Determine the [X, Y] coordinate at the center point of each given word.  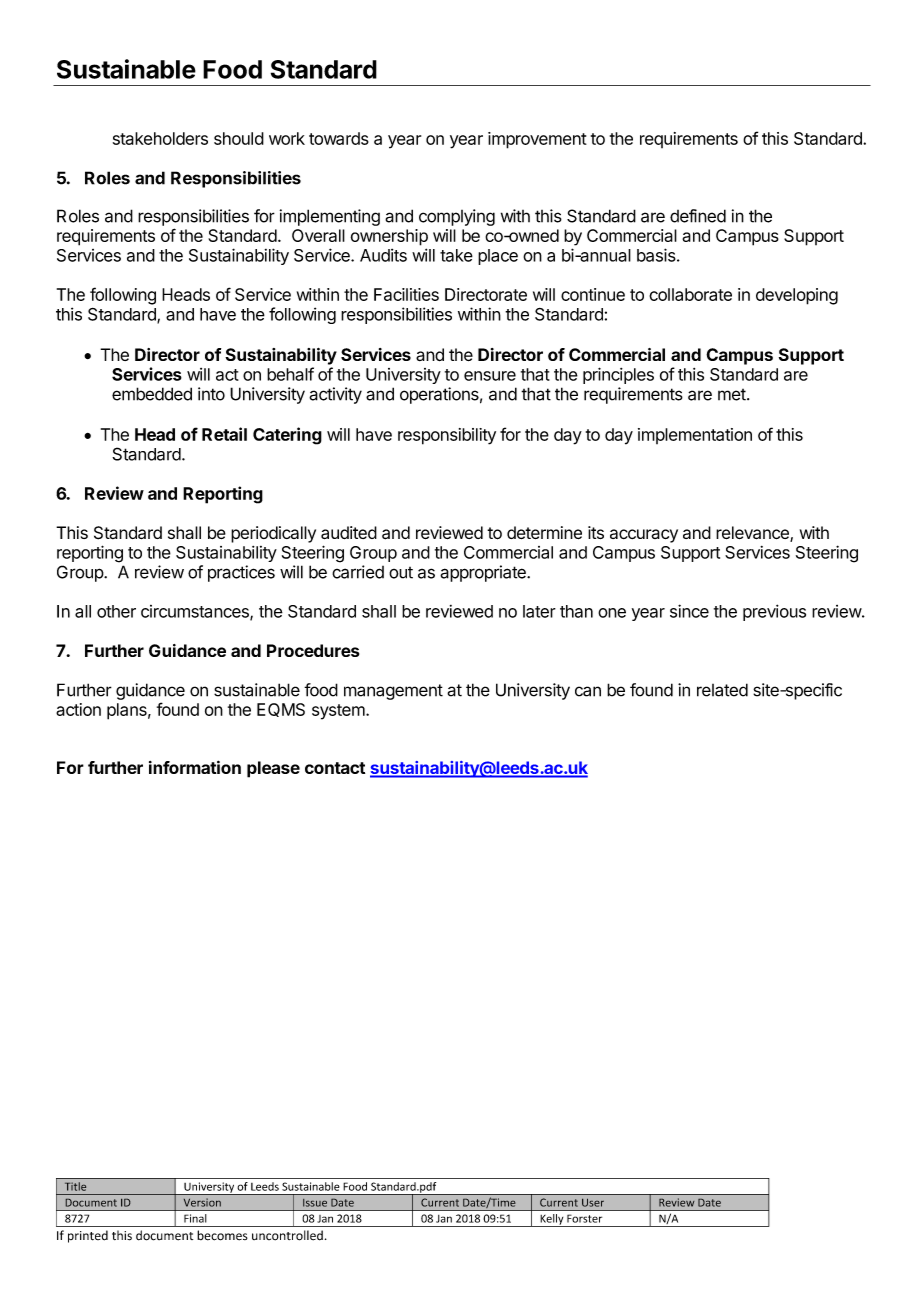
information [195, 767]
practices [241, 573]
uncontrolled [287, 1235]
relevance [753, 534]
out [401, 573]
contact [335, 768]
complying [457, 217]
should [239, 138]
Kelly [552, 1220]
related [722, 690]
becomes [222, 1235]
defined [698, 216]
